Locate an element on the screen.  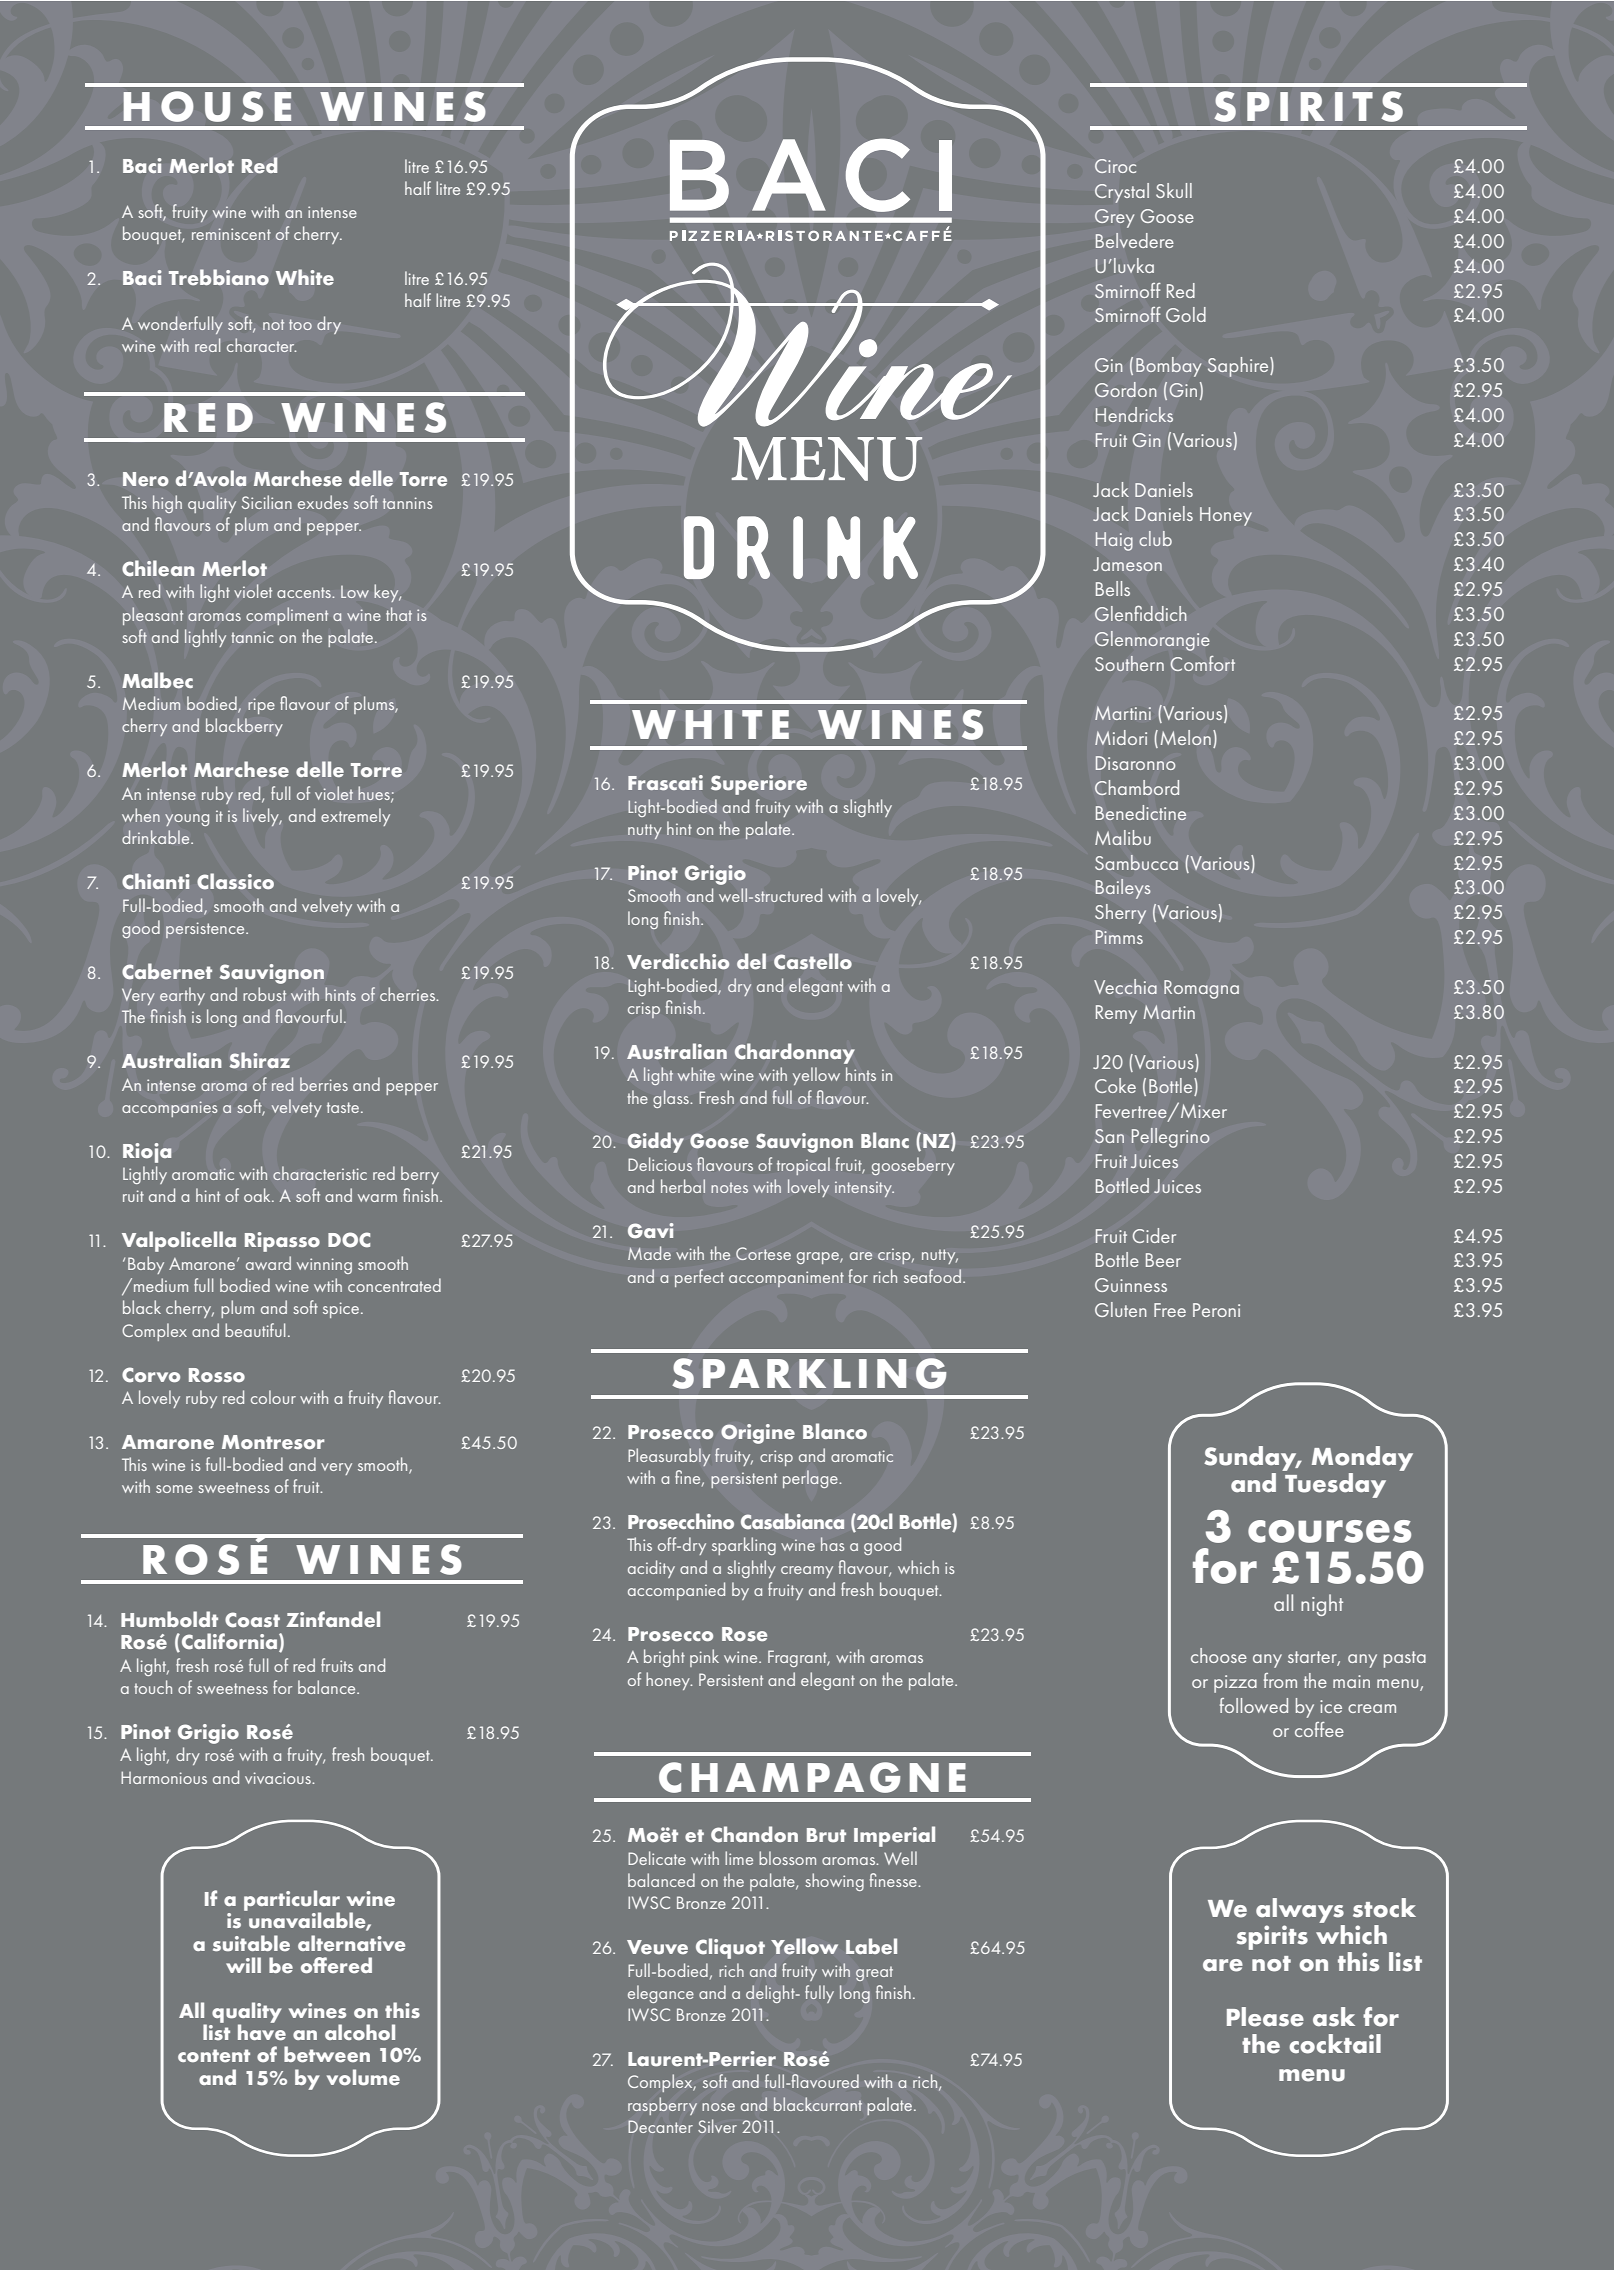
club is located at coordinates (1155, 538).
